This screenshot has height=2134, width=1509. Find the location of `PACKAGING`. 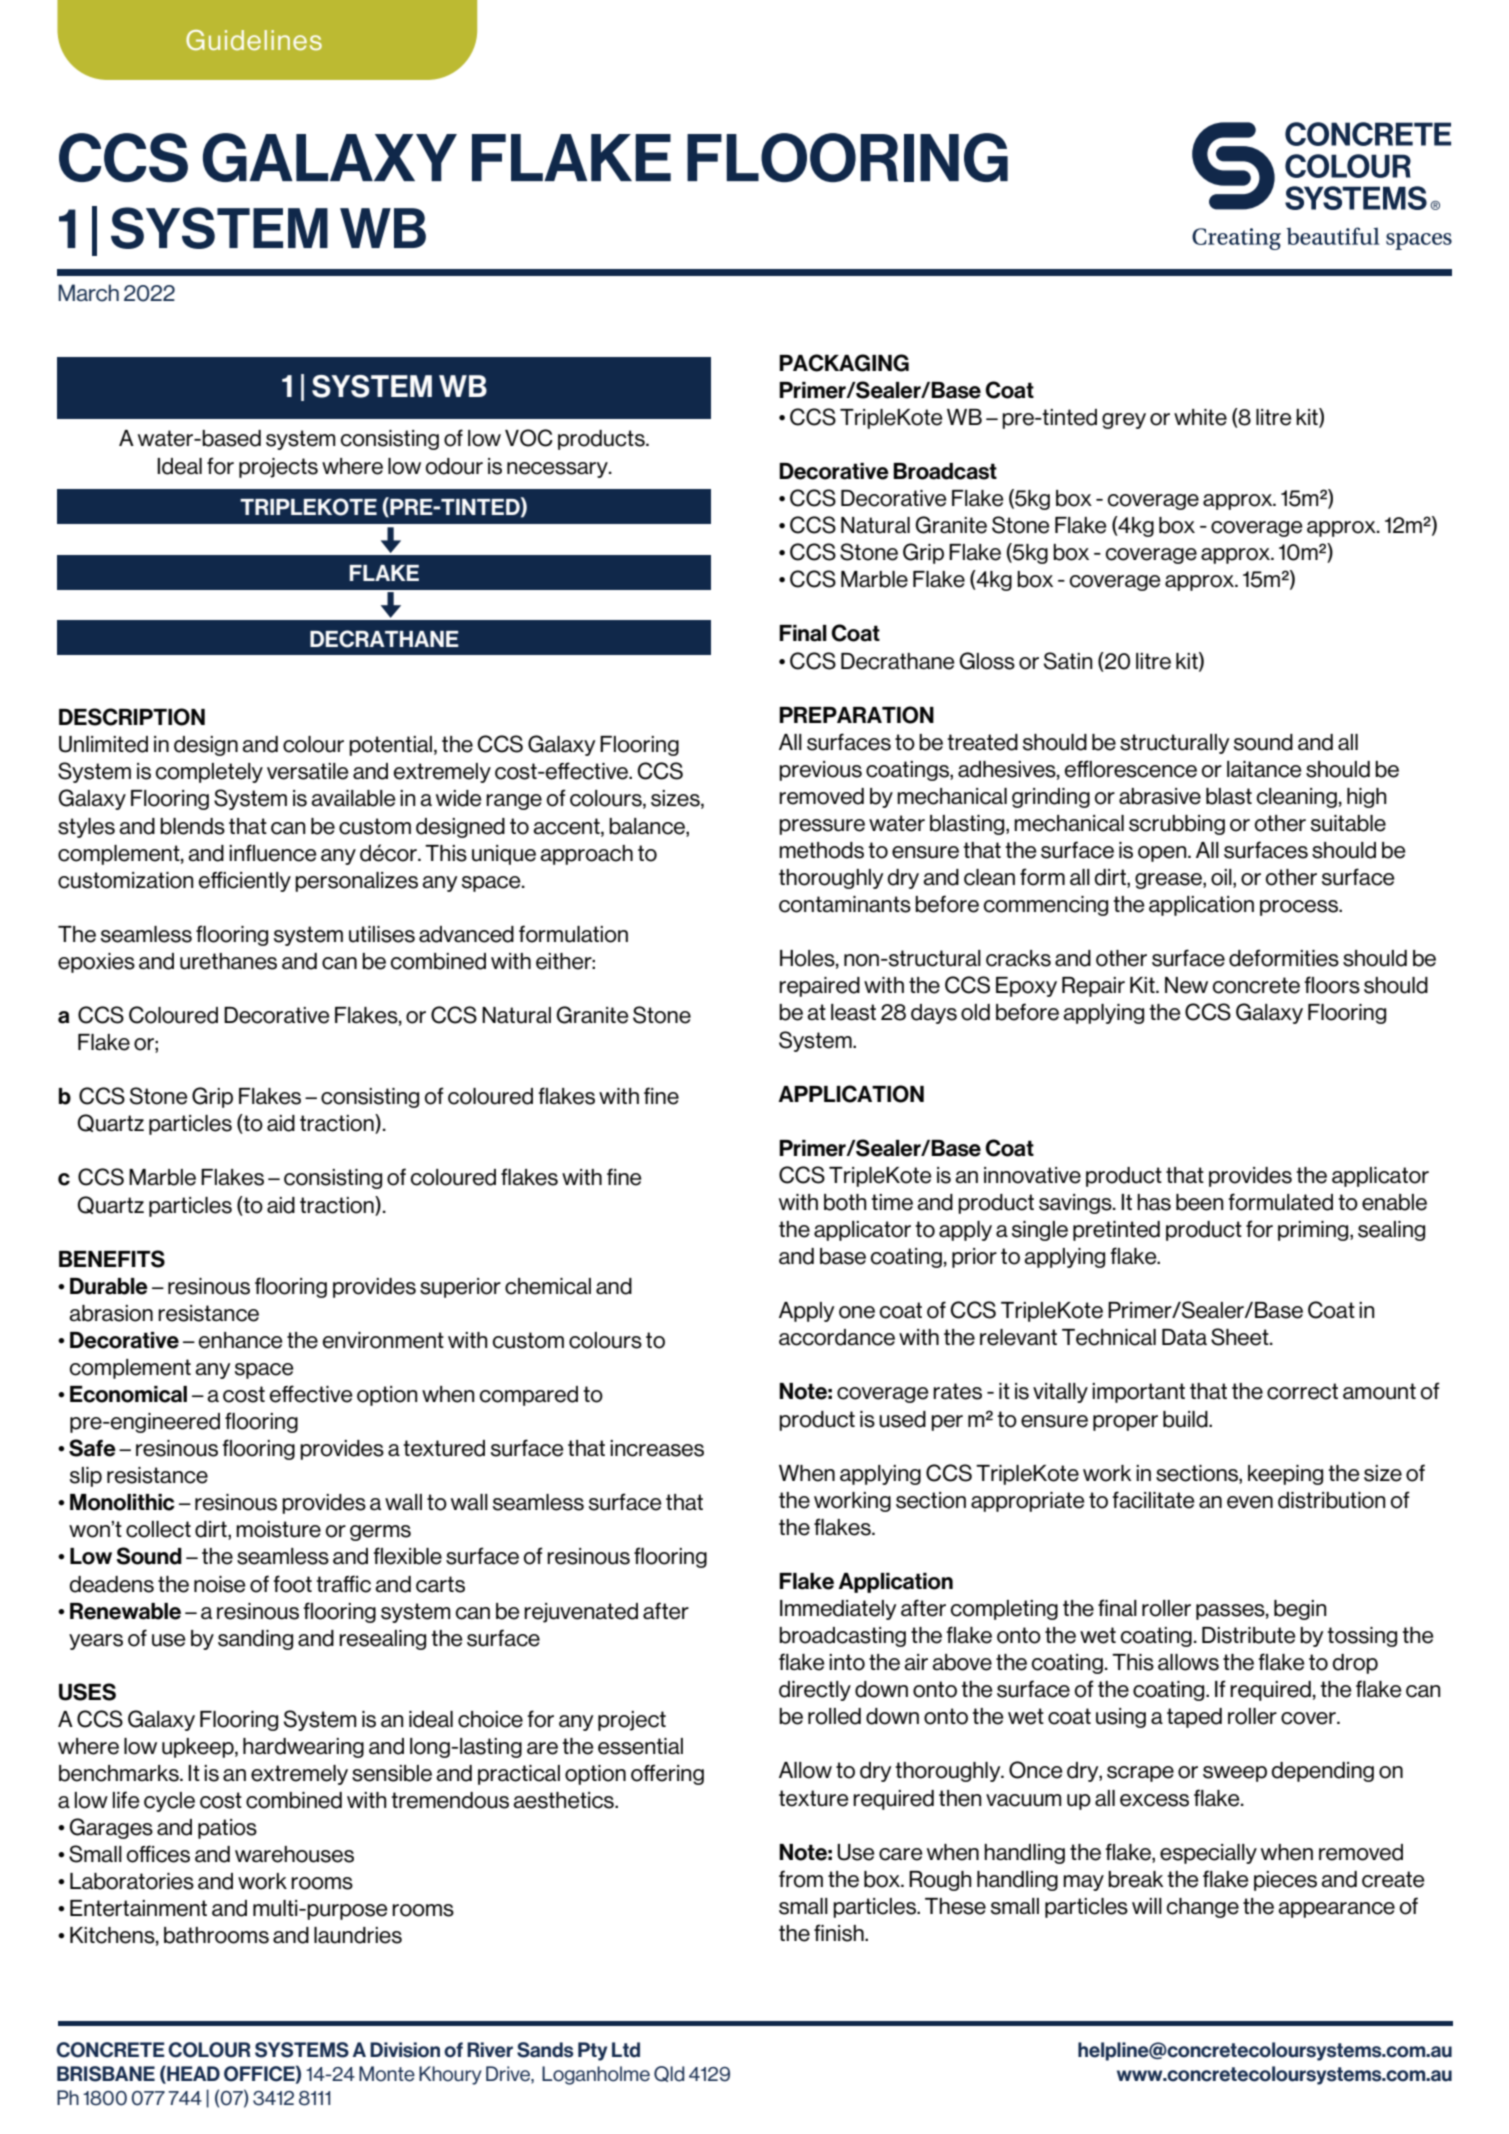

PACKAGING is located at coordinates (844, 363).
